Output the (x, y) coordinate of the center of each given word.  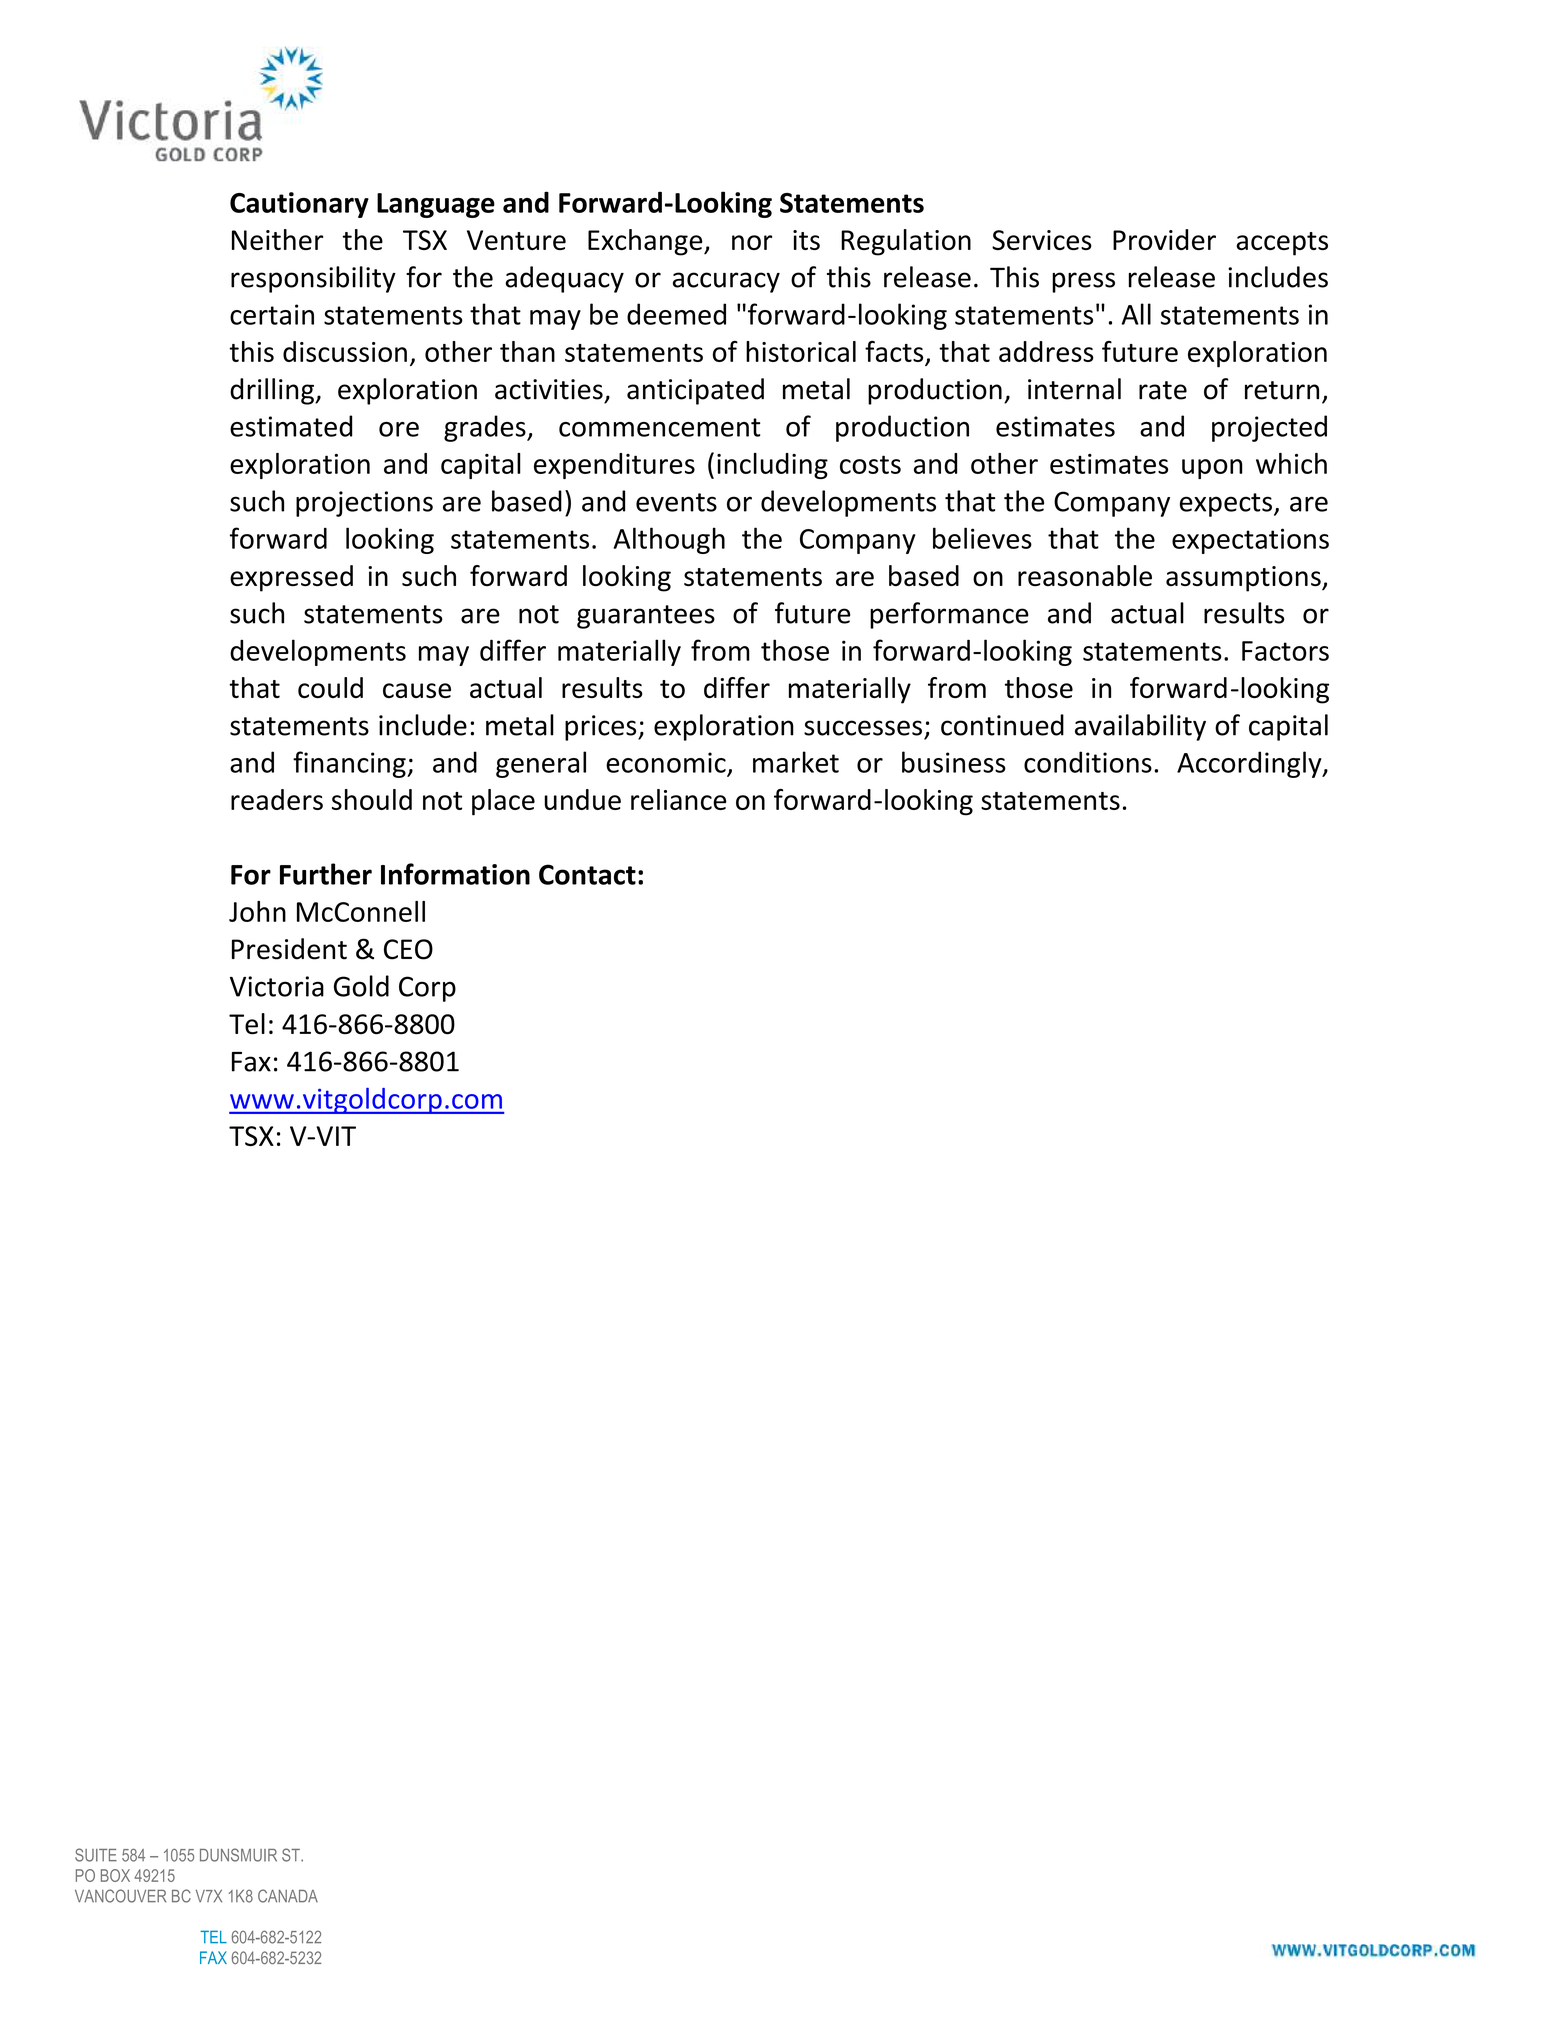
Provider (1164, 239)
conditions (1088, 762)
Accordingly (1250, 764)
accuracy (726, 282)
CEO (408, 949)
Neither (277, 239)
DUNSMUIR (238, 1855)
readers (277, 799)
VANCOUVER (120, 1896)
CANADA (288, 1896)
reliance (678, 799)
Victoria (277, 986)
